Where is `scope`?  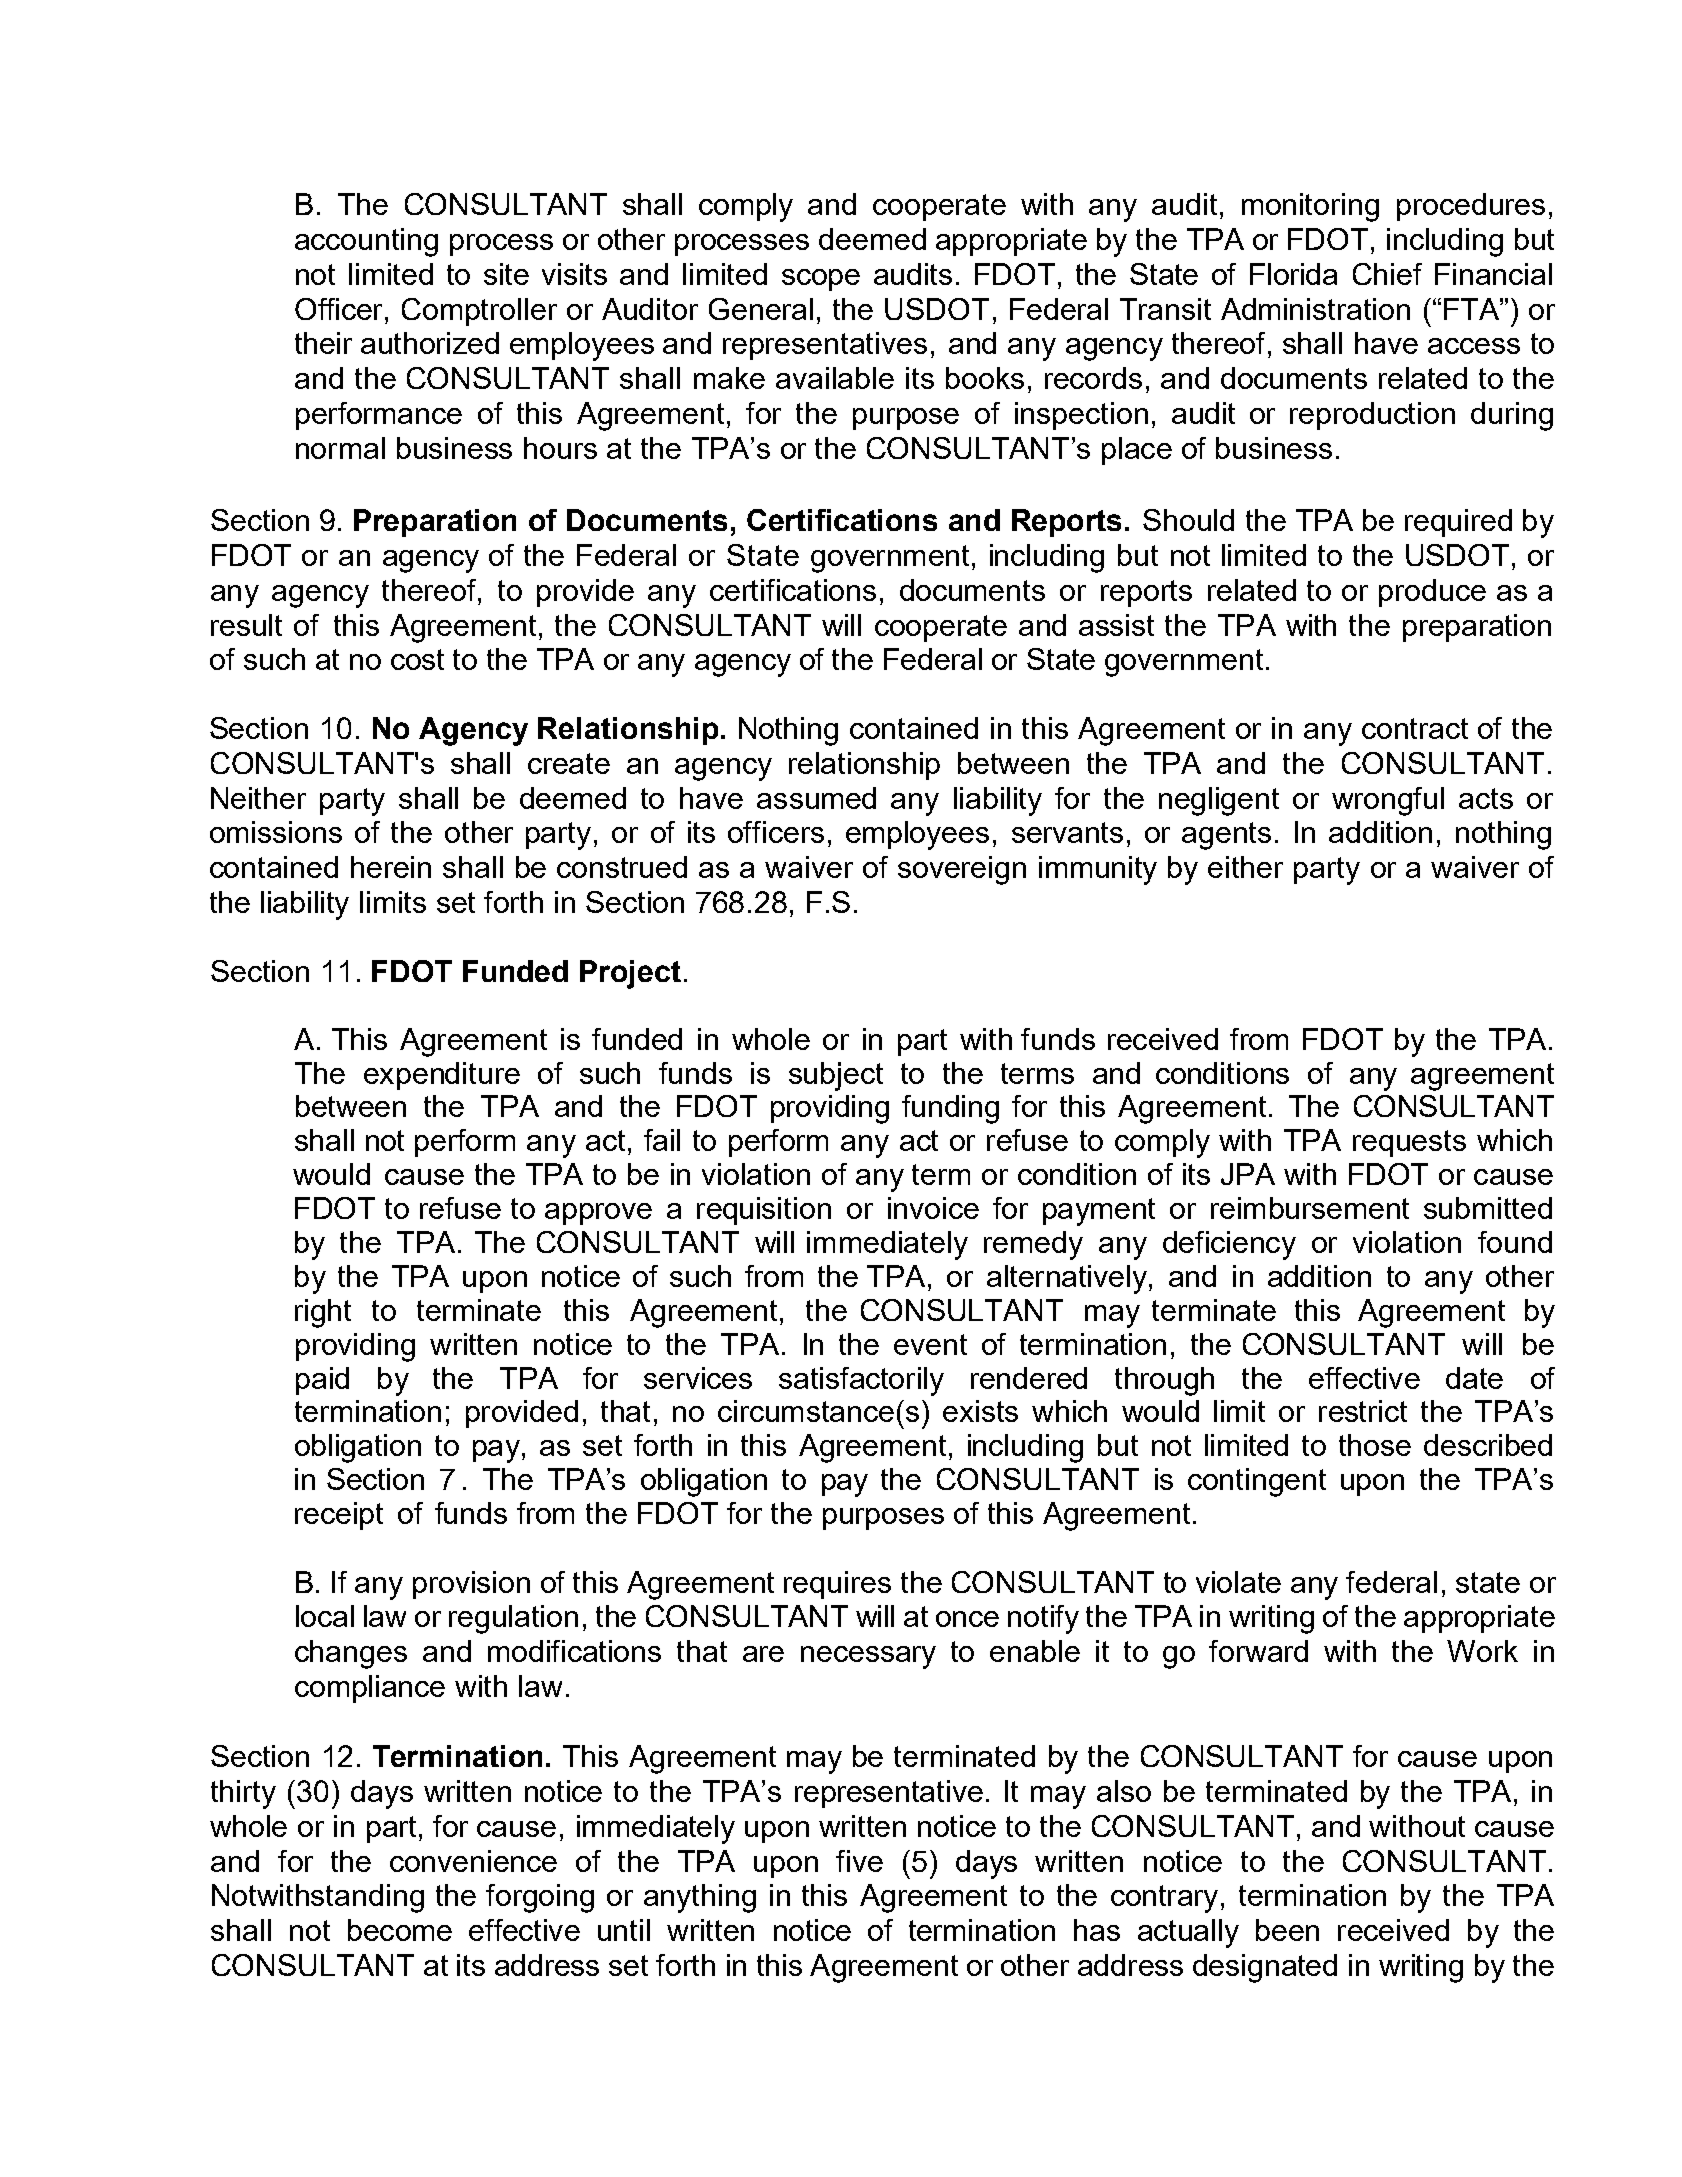 scope is located at coordinates (821, 280).
